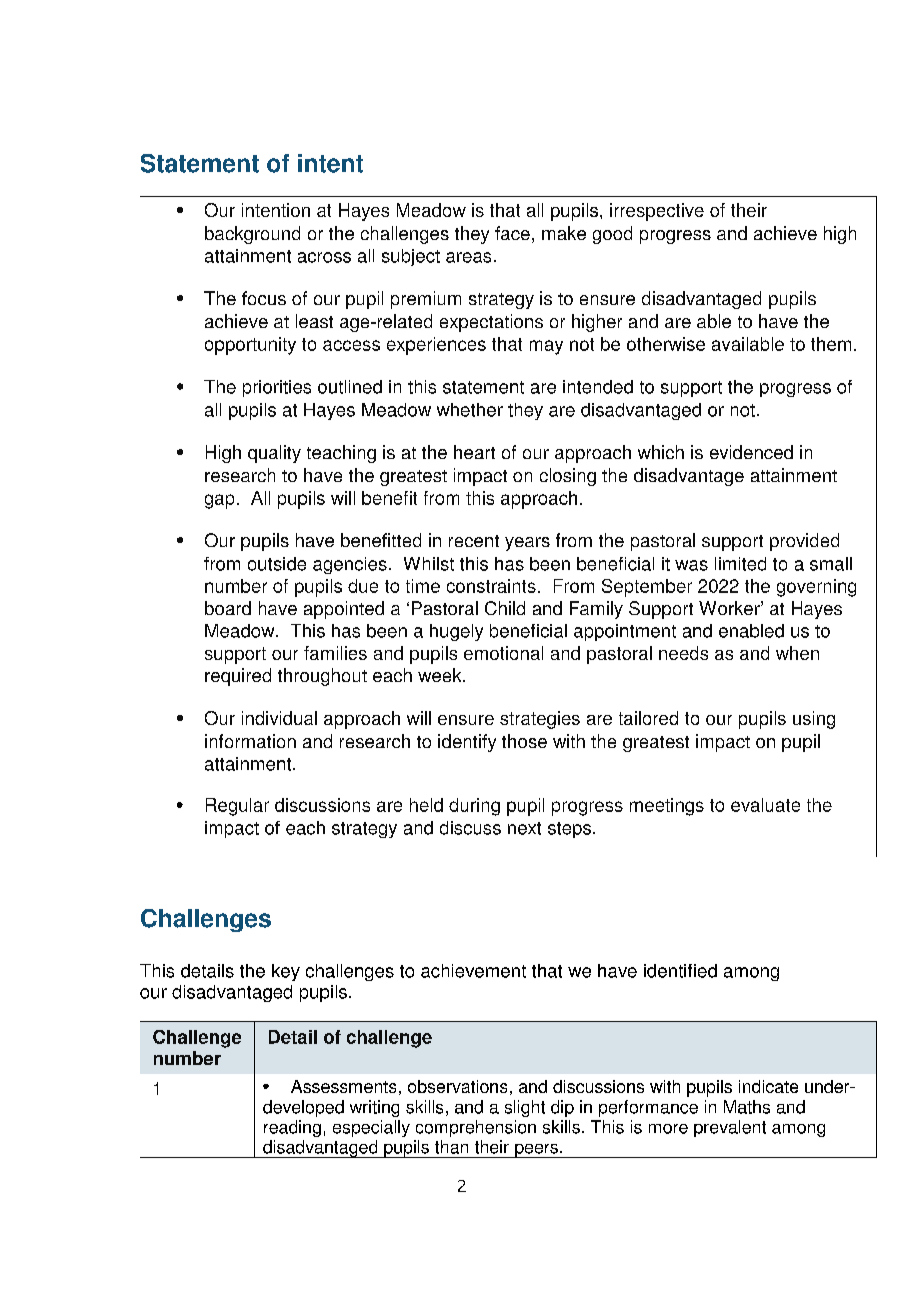 The image size is (924, 1308). Describe the element at coordinates (680, 971) in the screenshot. I see `identified` at that location.
